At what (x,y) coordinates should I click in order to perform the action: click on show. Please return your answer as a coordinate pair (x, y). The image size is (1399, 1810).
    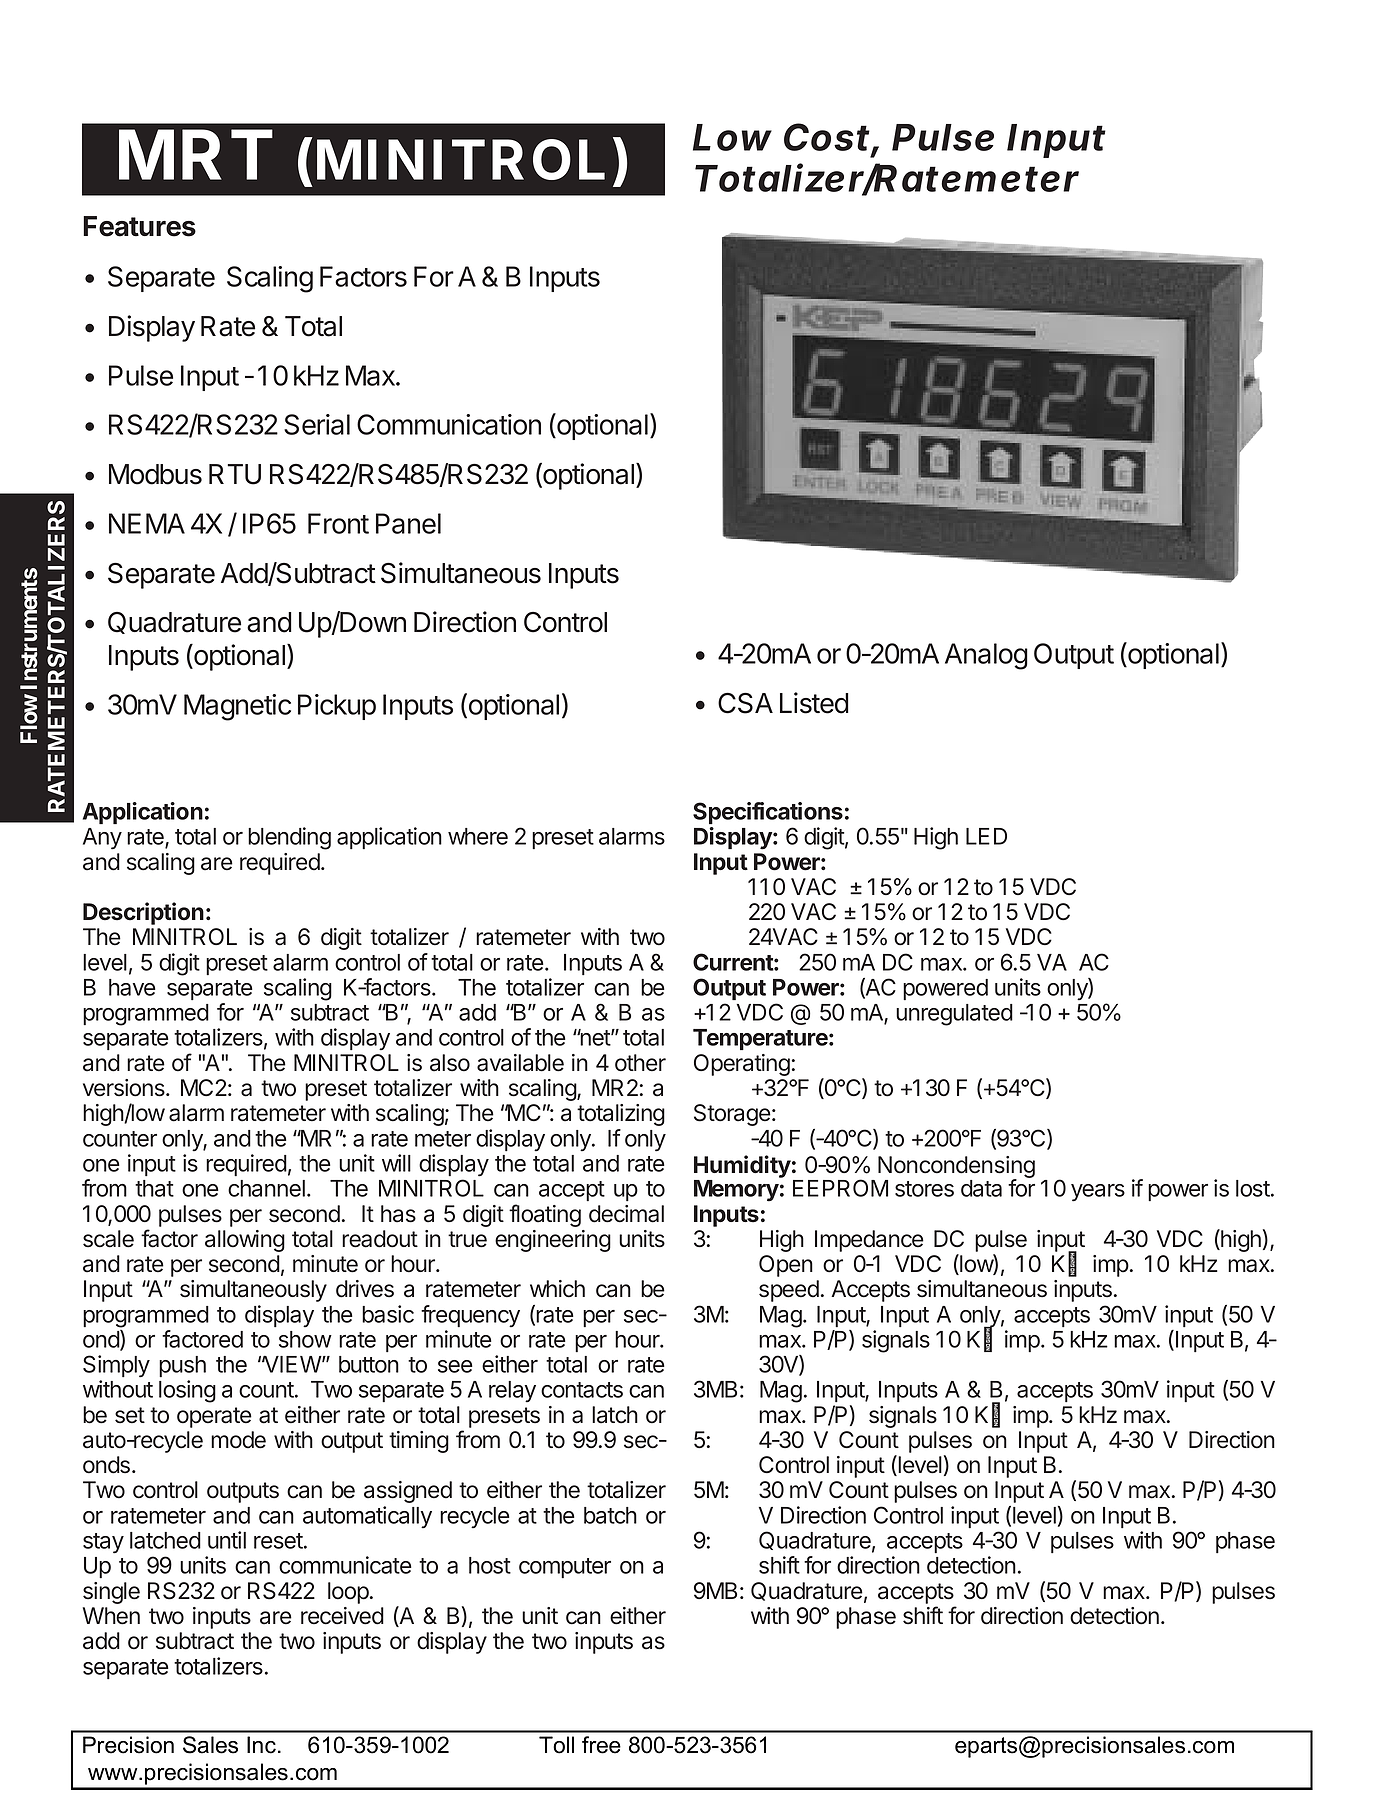
    Looking at the image, I should click on (305, 1339).
